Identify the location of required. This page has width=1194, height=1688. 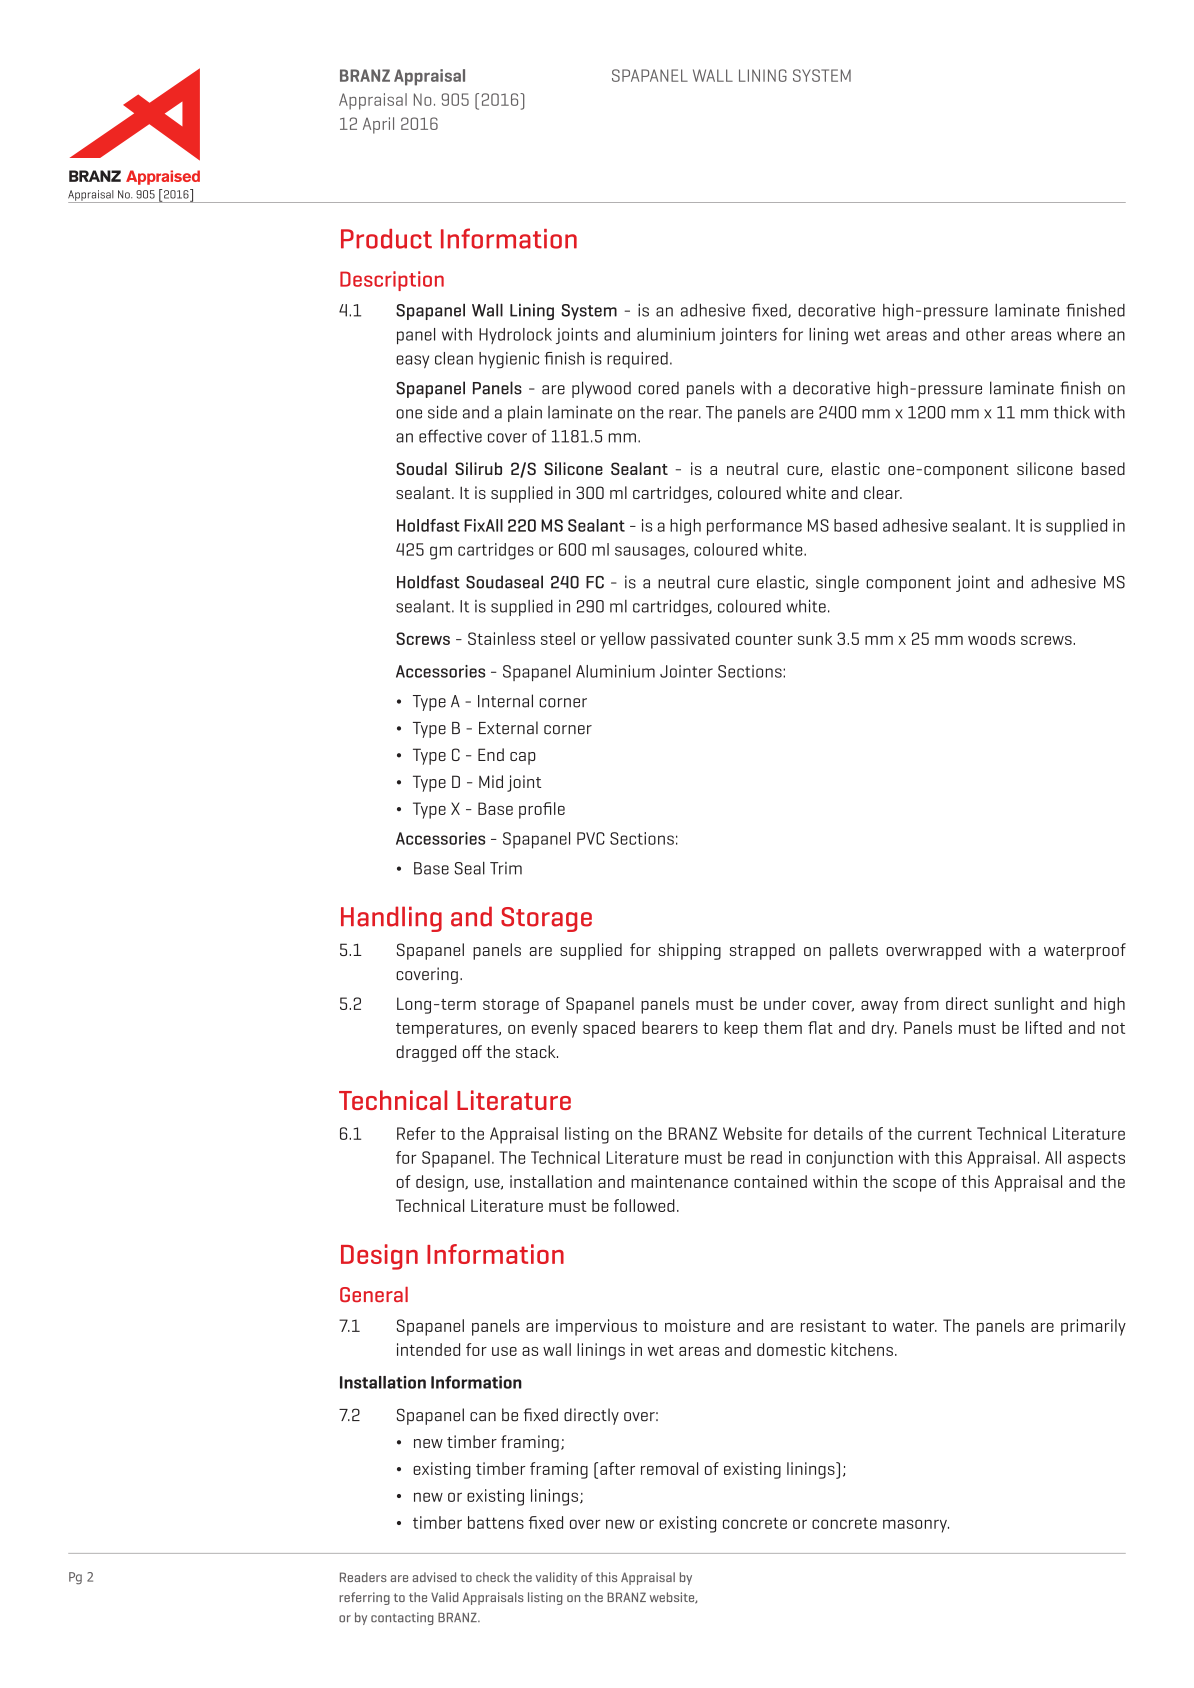
(637, 360).
